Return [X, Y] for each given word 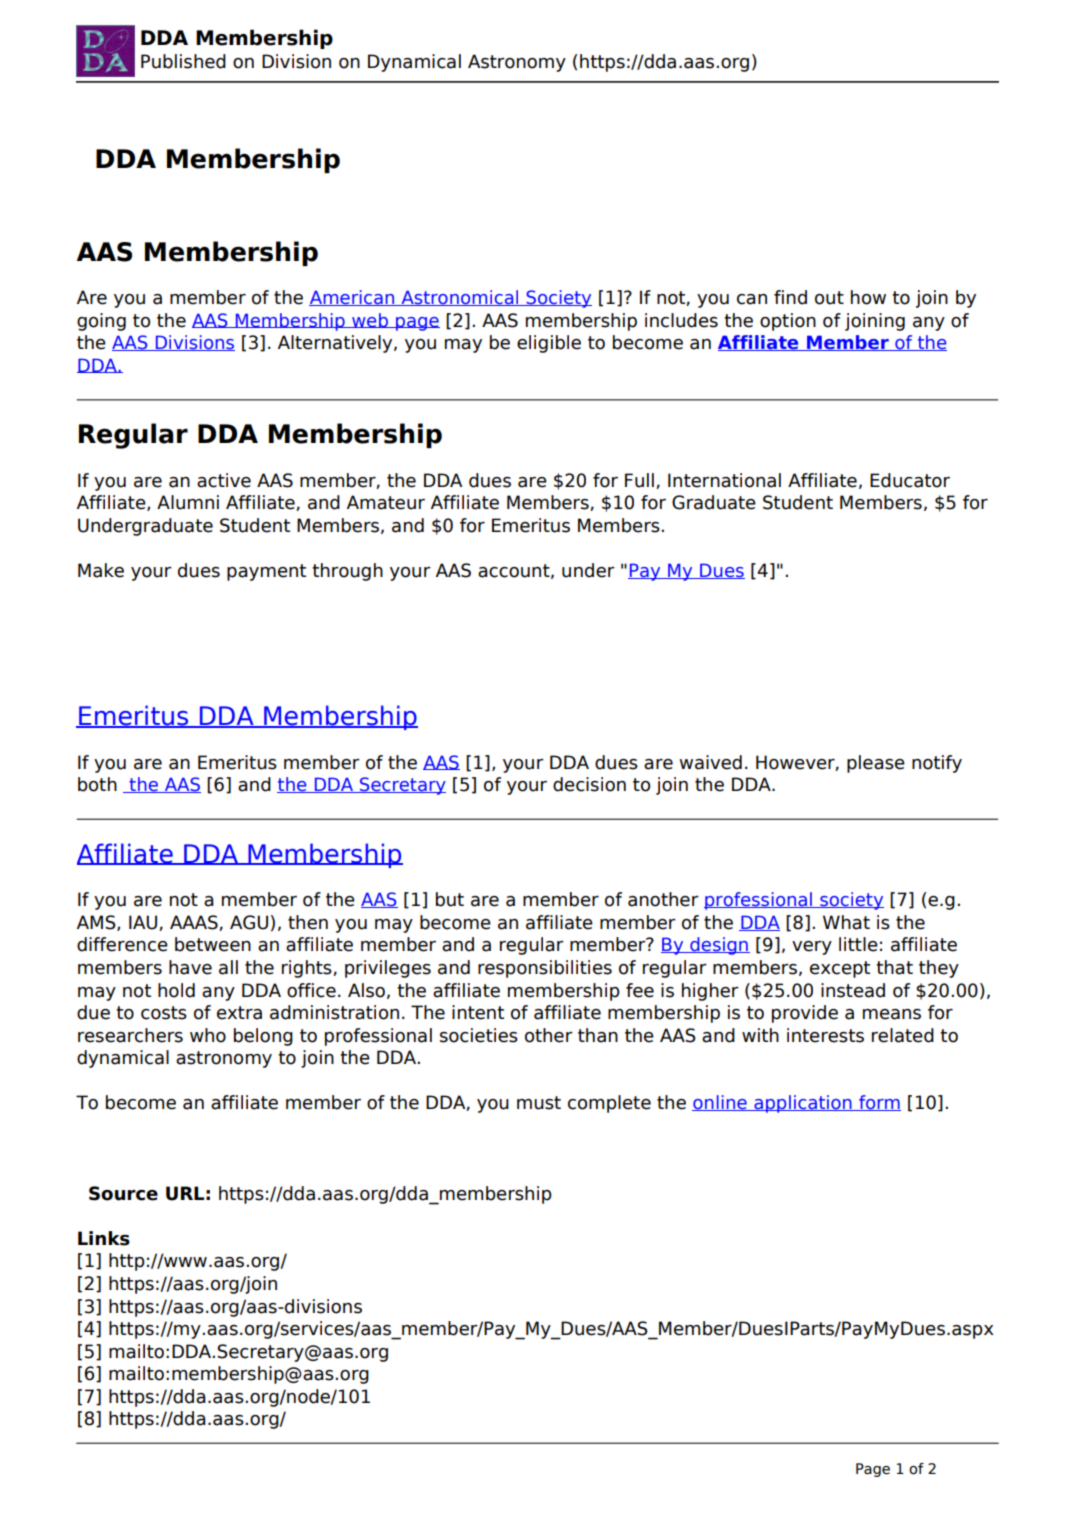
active [224, 480]
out [829, 298]
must [539, 1103]
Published [183, 61]
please [876, 764]
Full [639, 480]
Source [123, 1193]
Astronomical [460, 298]
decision [589, 784]
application [803, 1104]
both [97, 784]
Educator [910, 480]
